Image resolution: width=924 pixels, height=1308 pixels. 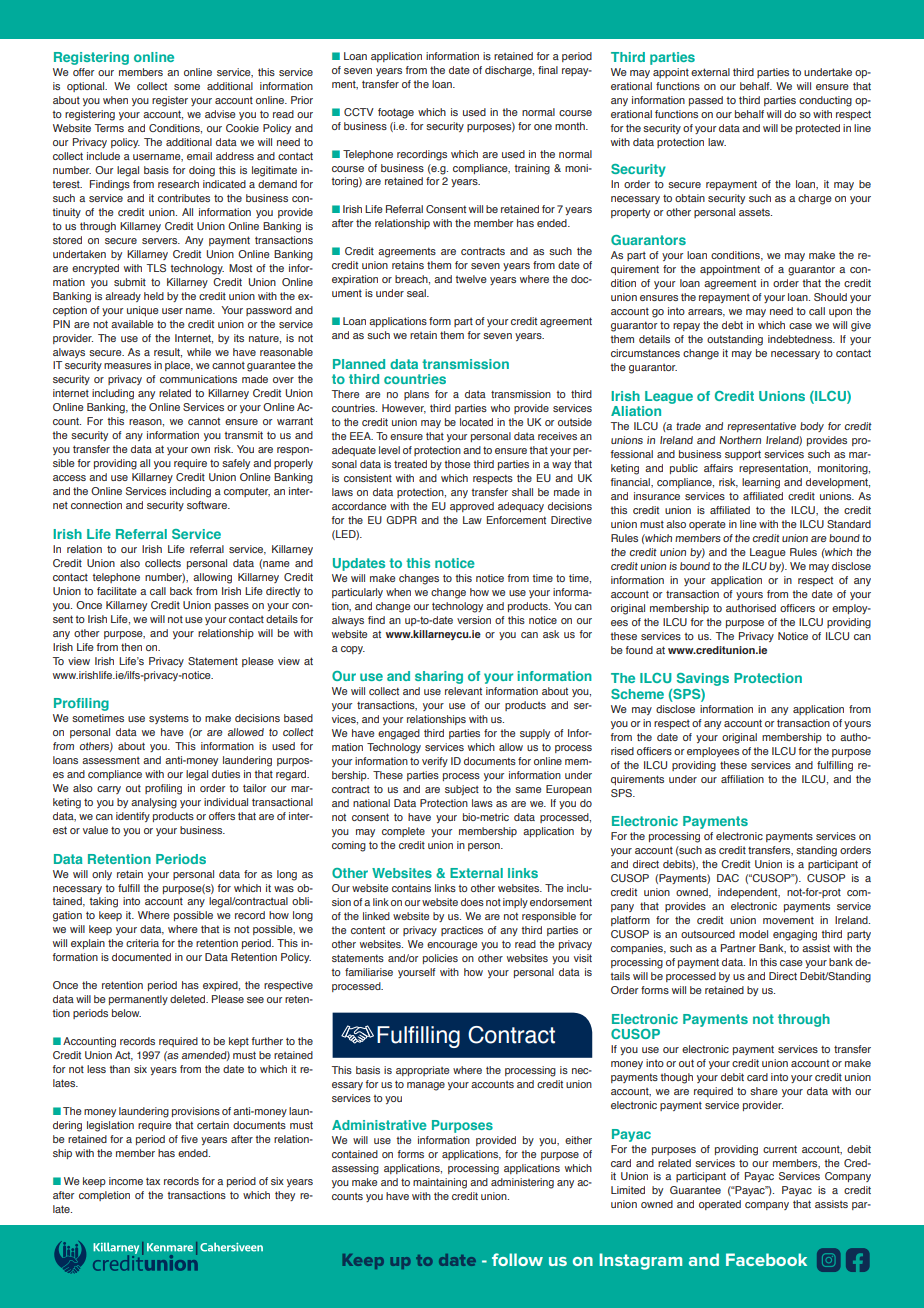 What do you see at coordinates (131, 647) in the screenshot?
I see `then` at bounding box center [131, 647].
